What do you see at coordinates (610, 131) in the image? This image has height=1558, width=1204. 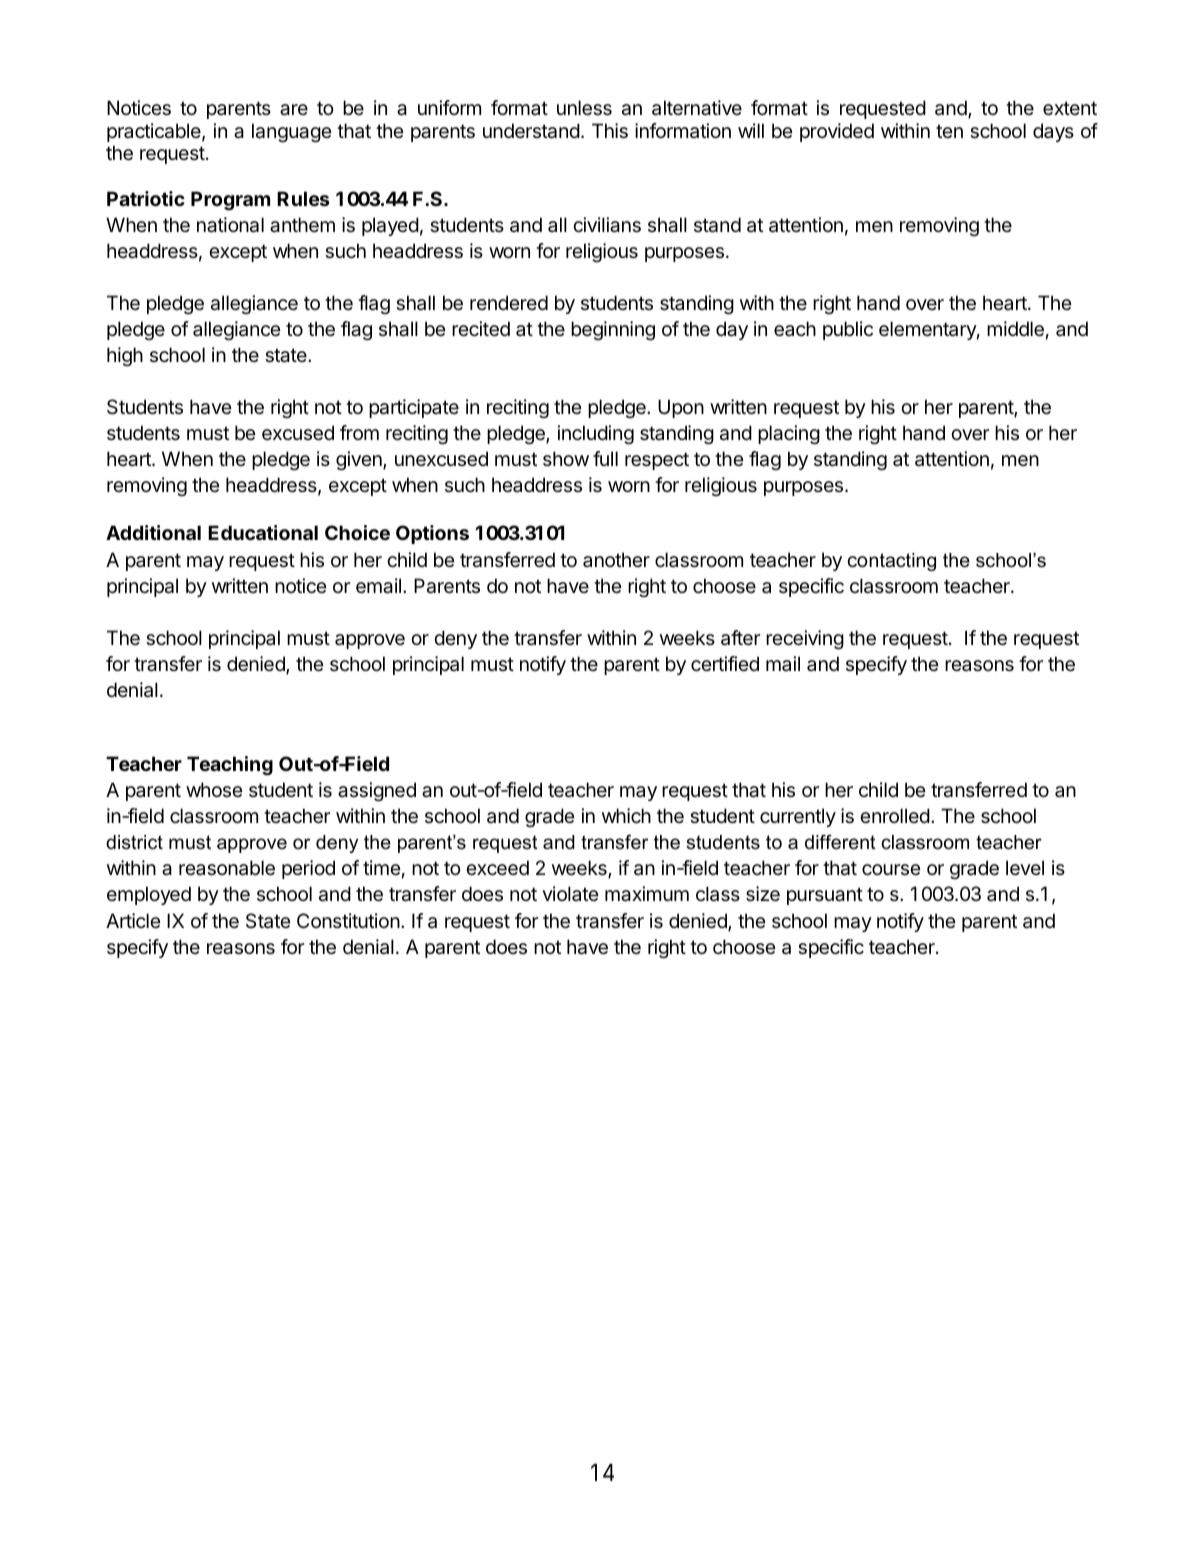 I see `This` at bounding box center [610, 131].
